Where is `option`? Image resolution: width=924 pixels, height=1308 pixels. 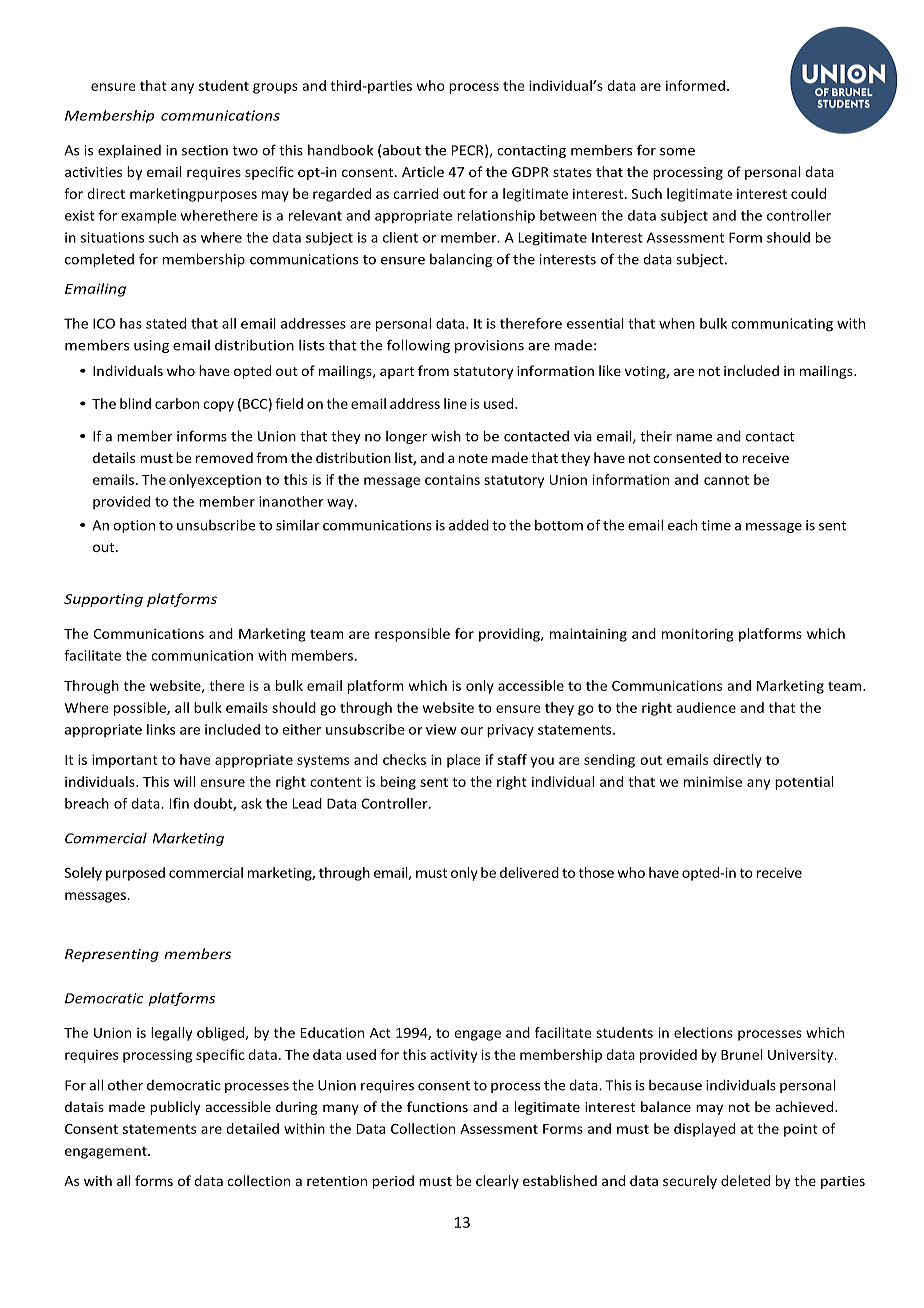 option is located at coordinates (134, 526).
